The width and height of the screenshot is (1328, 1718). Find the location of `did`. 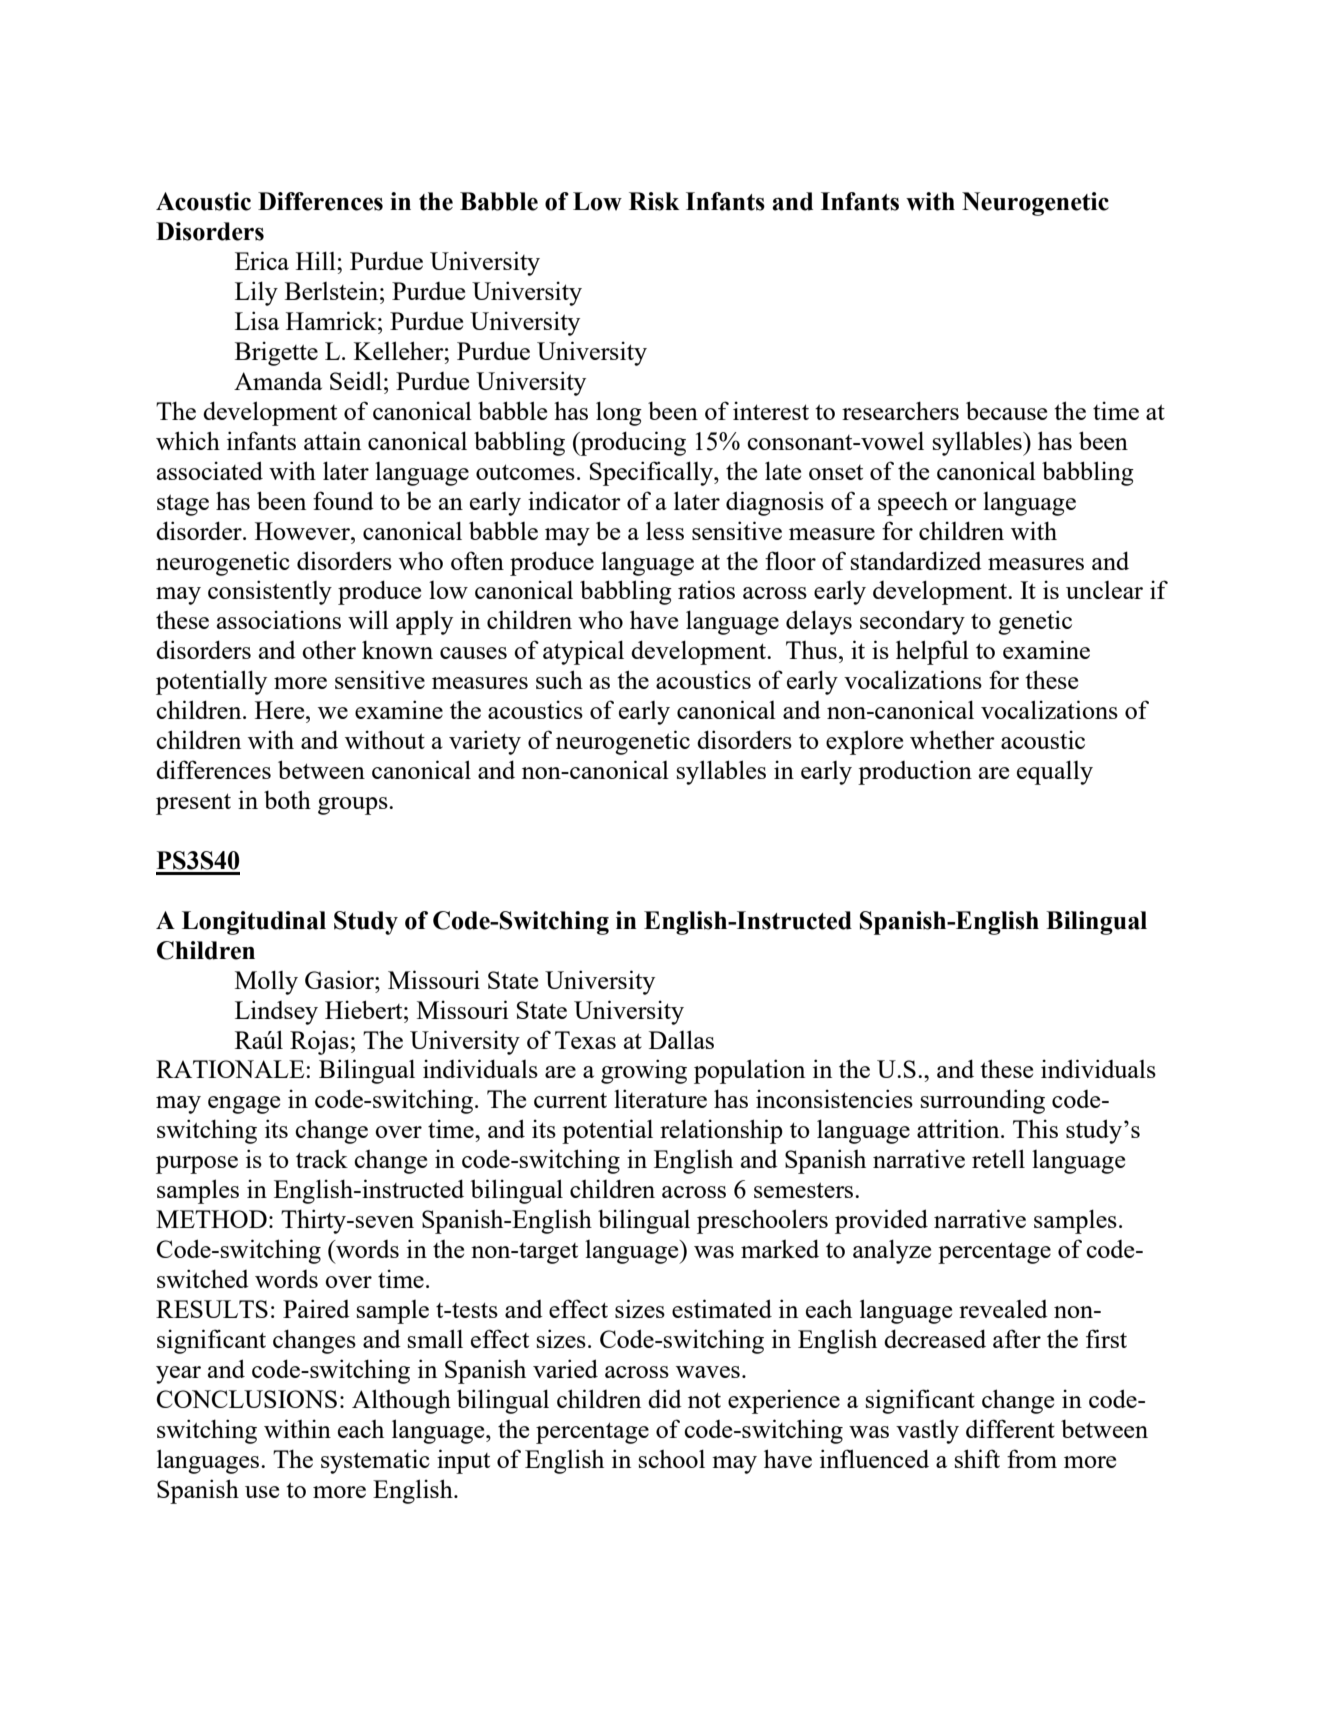

did is located at coordinates (665, 1398).
